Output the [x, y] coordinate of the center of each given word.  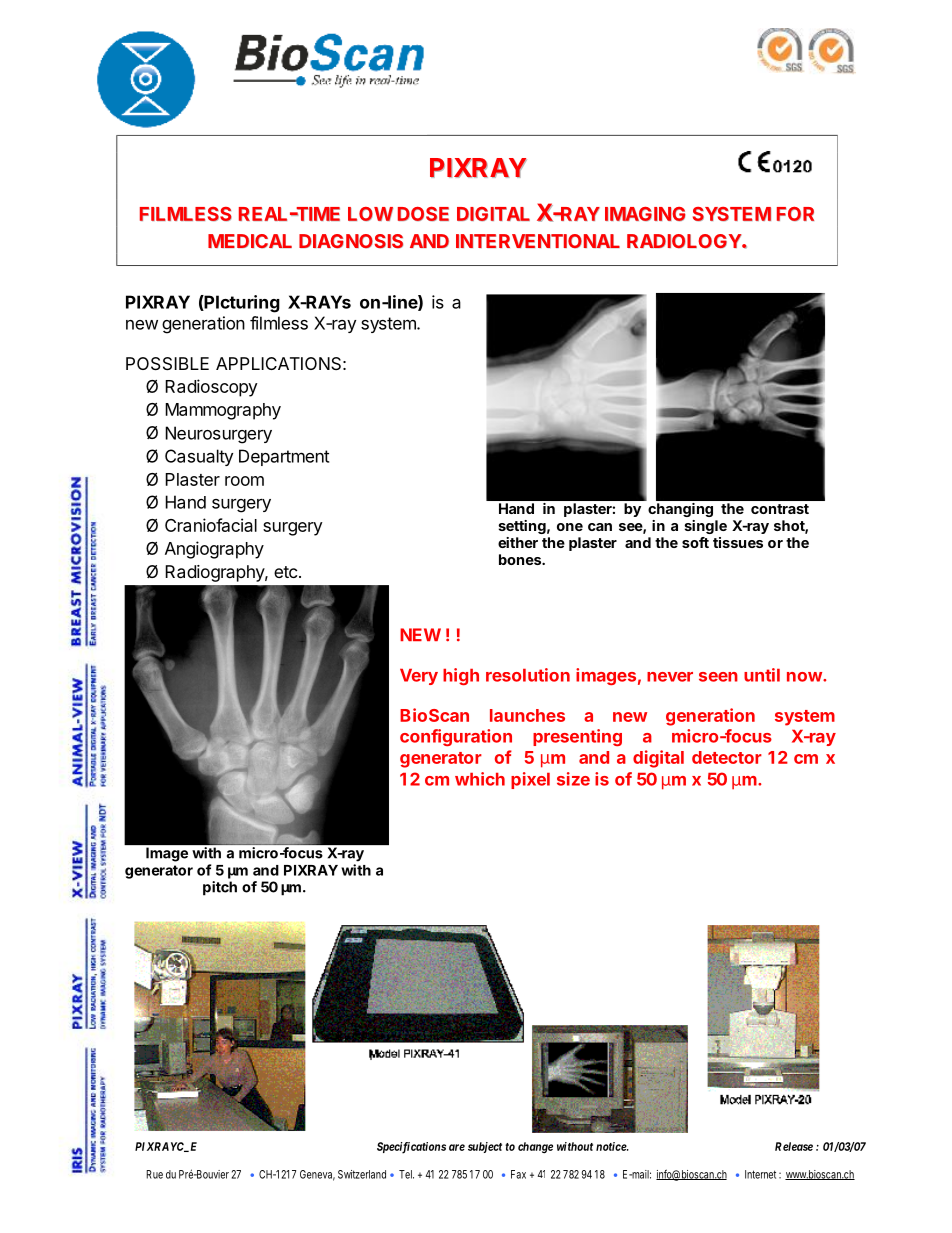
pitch [220, 888]
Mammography [223, 411]
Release [794, 1146]
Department [284, 457]
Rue [154, 1174]
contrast [780, 509]
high [461, 676]
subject [485, 1147]
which [480, 779]
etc [285, 572]
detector [727, 757]
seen [718, 677]
